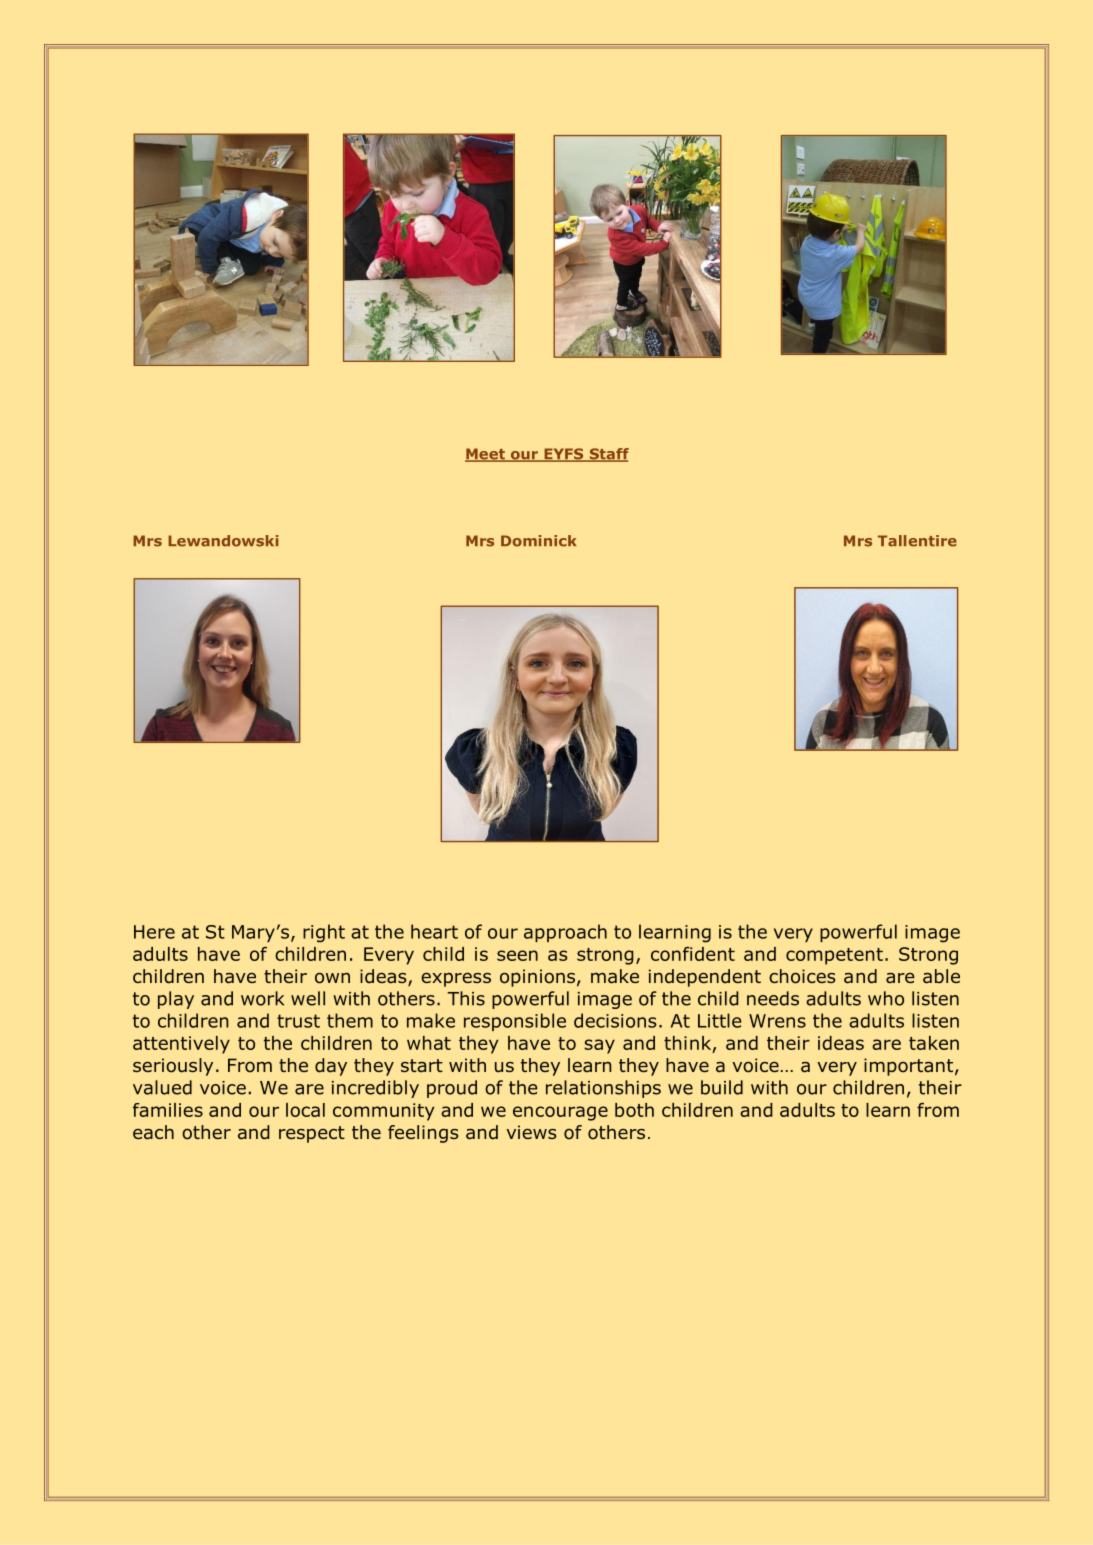 This image has height=1545, width=1093. Describe the element at coordinates (332, 978) in the image. I see `own` at that location.
